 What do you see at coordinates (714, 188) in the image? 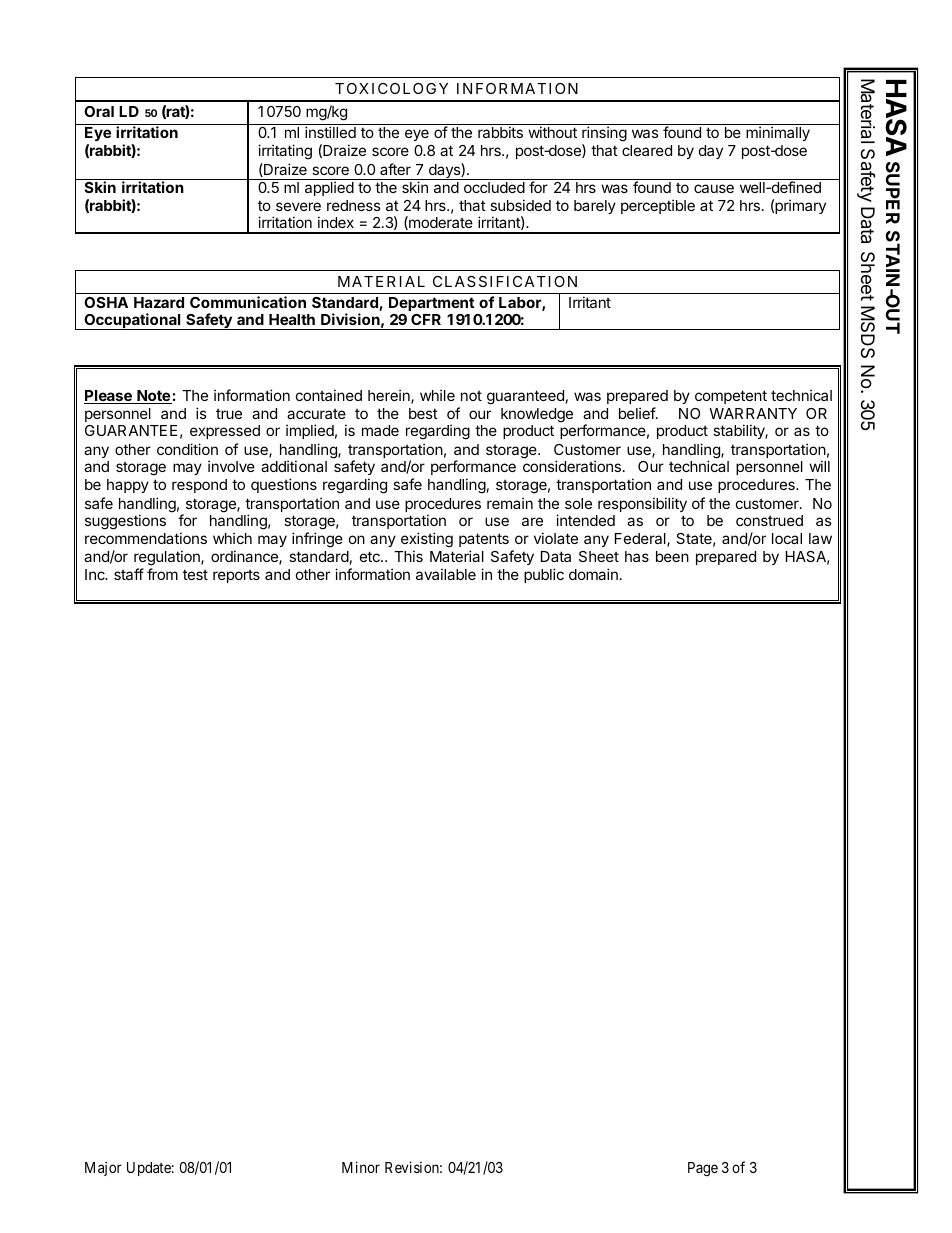
I see `cause` at bounding box center [714, 188].
